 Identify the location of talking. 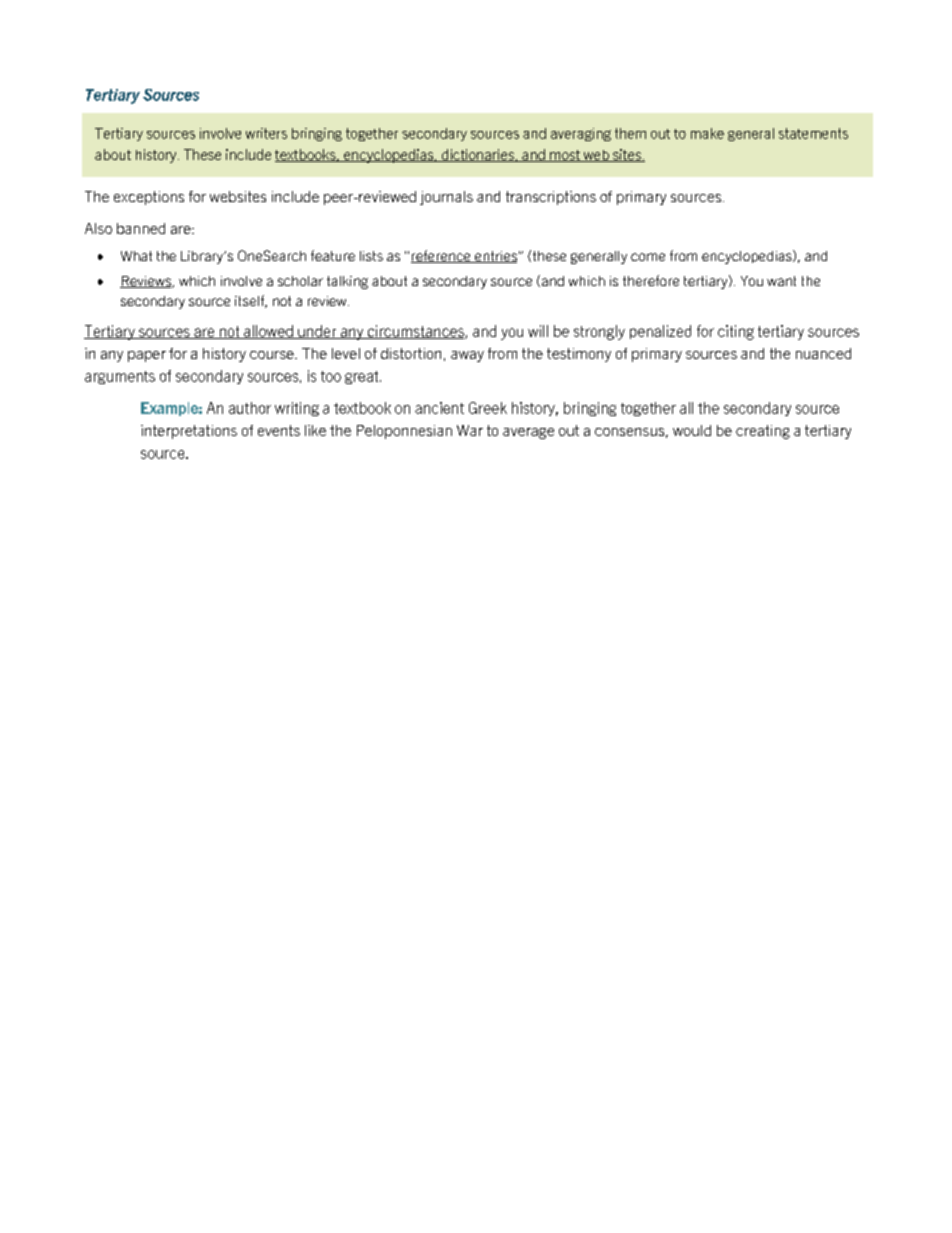
(347, 282).
